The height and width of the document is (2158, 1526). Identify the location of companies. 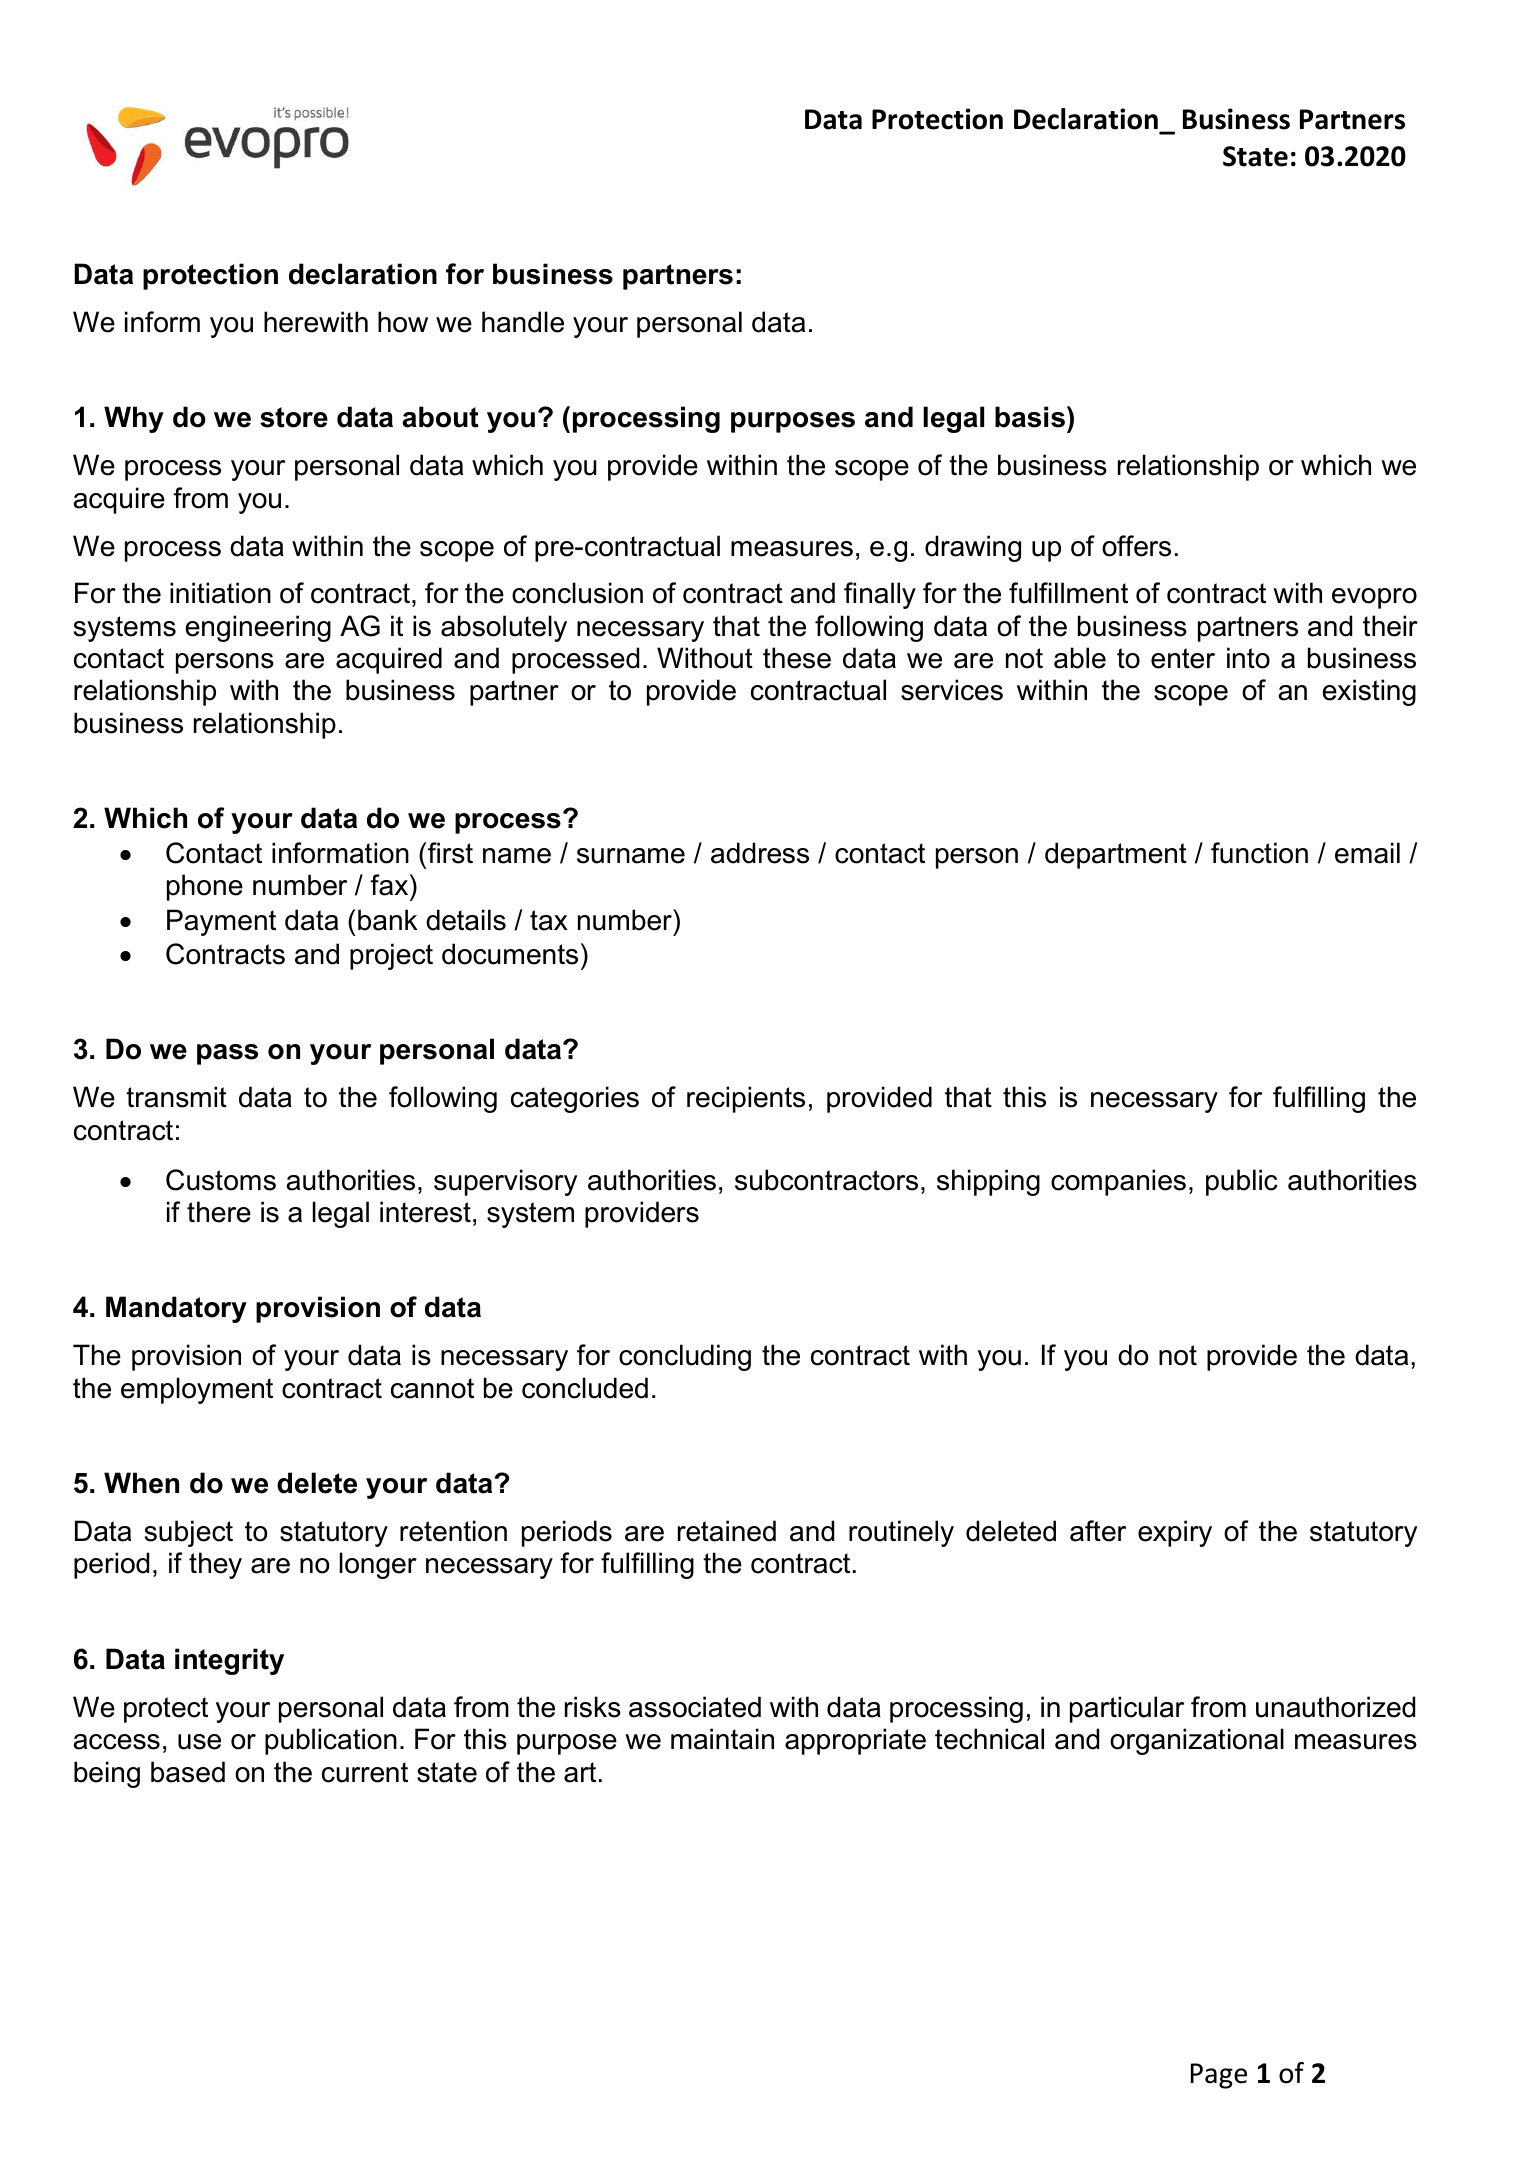
(1118, 1182).
